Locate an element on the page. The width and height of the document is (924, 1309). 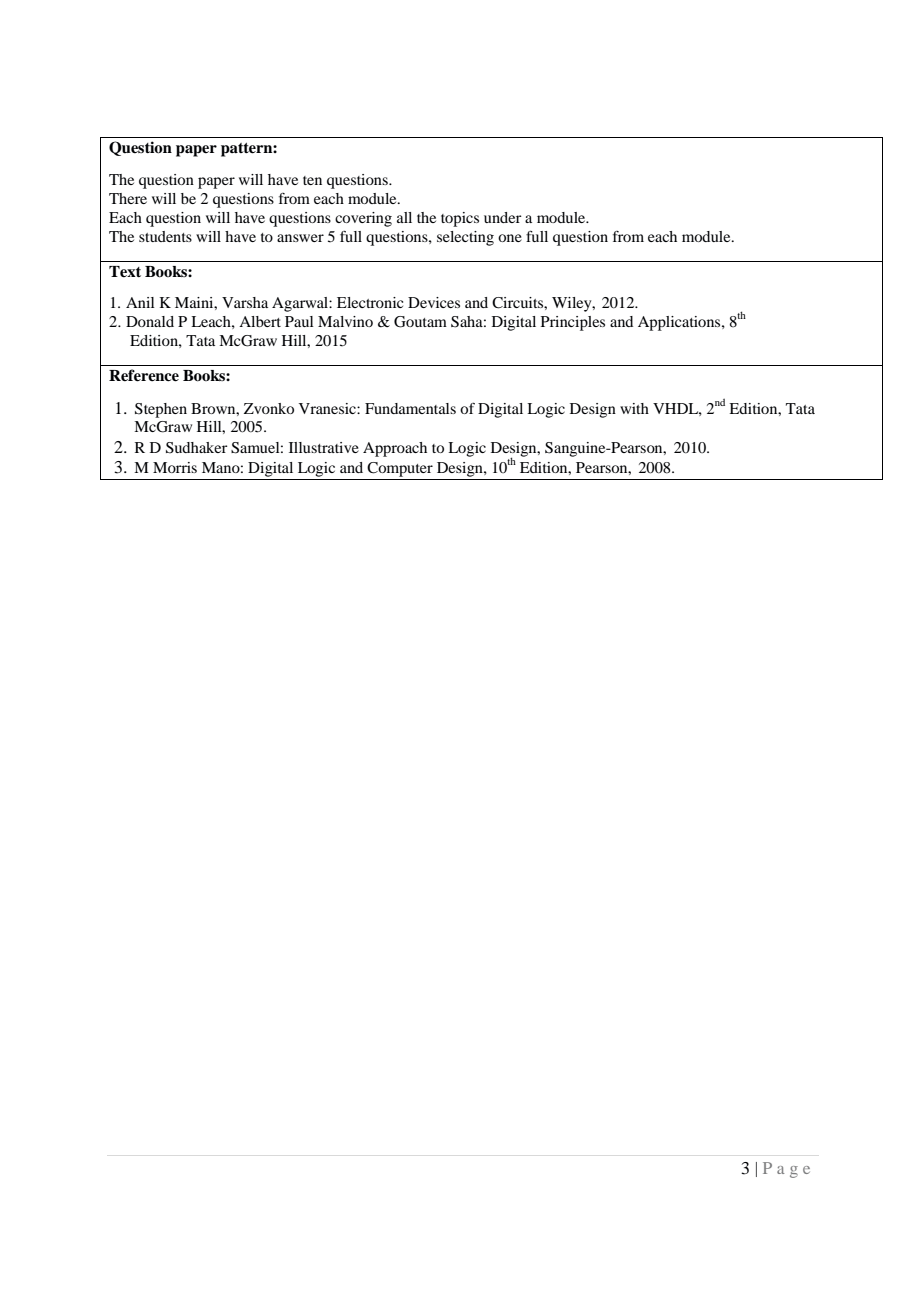
Approach is located at coordinates (395, 449).
